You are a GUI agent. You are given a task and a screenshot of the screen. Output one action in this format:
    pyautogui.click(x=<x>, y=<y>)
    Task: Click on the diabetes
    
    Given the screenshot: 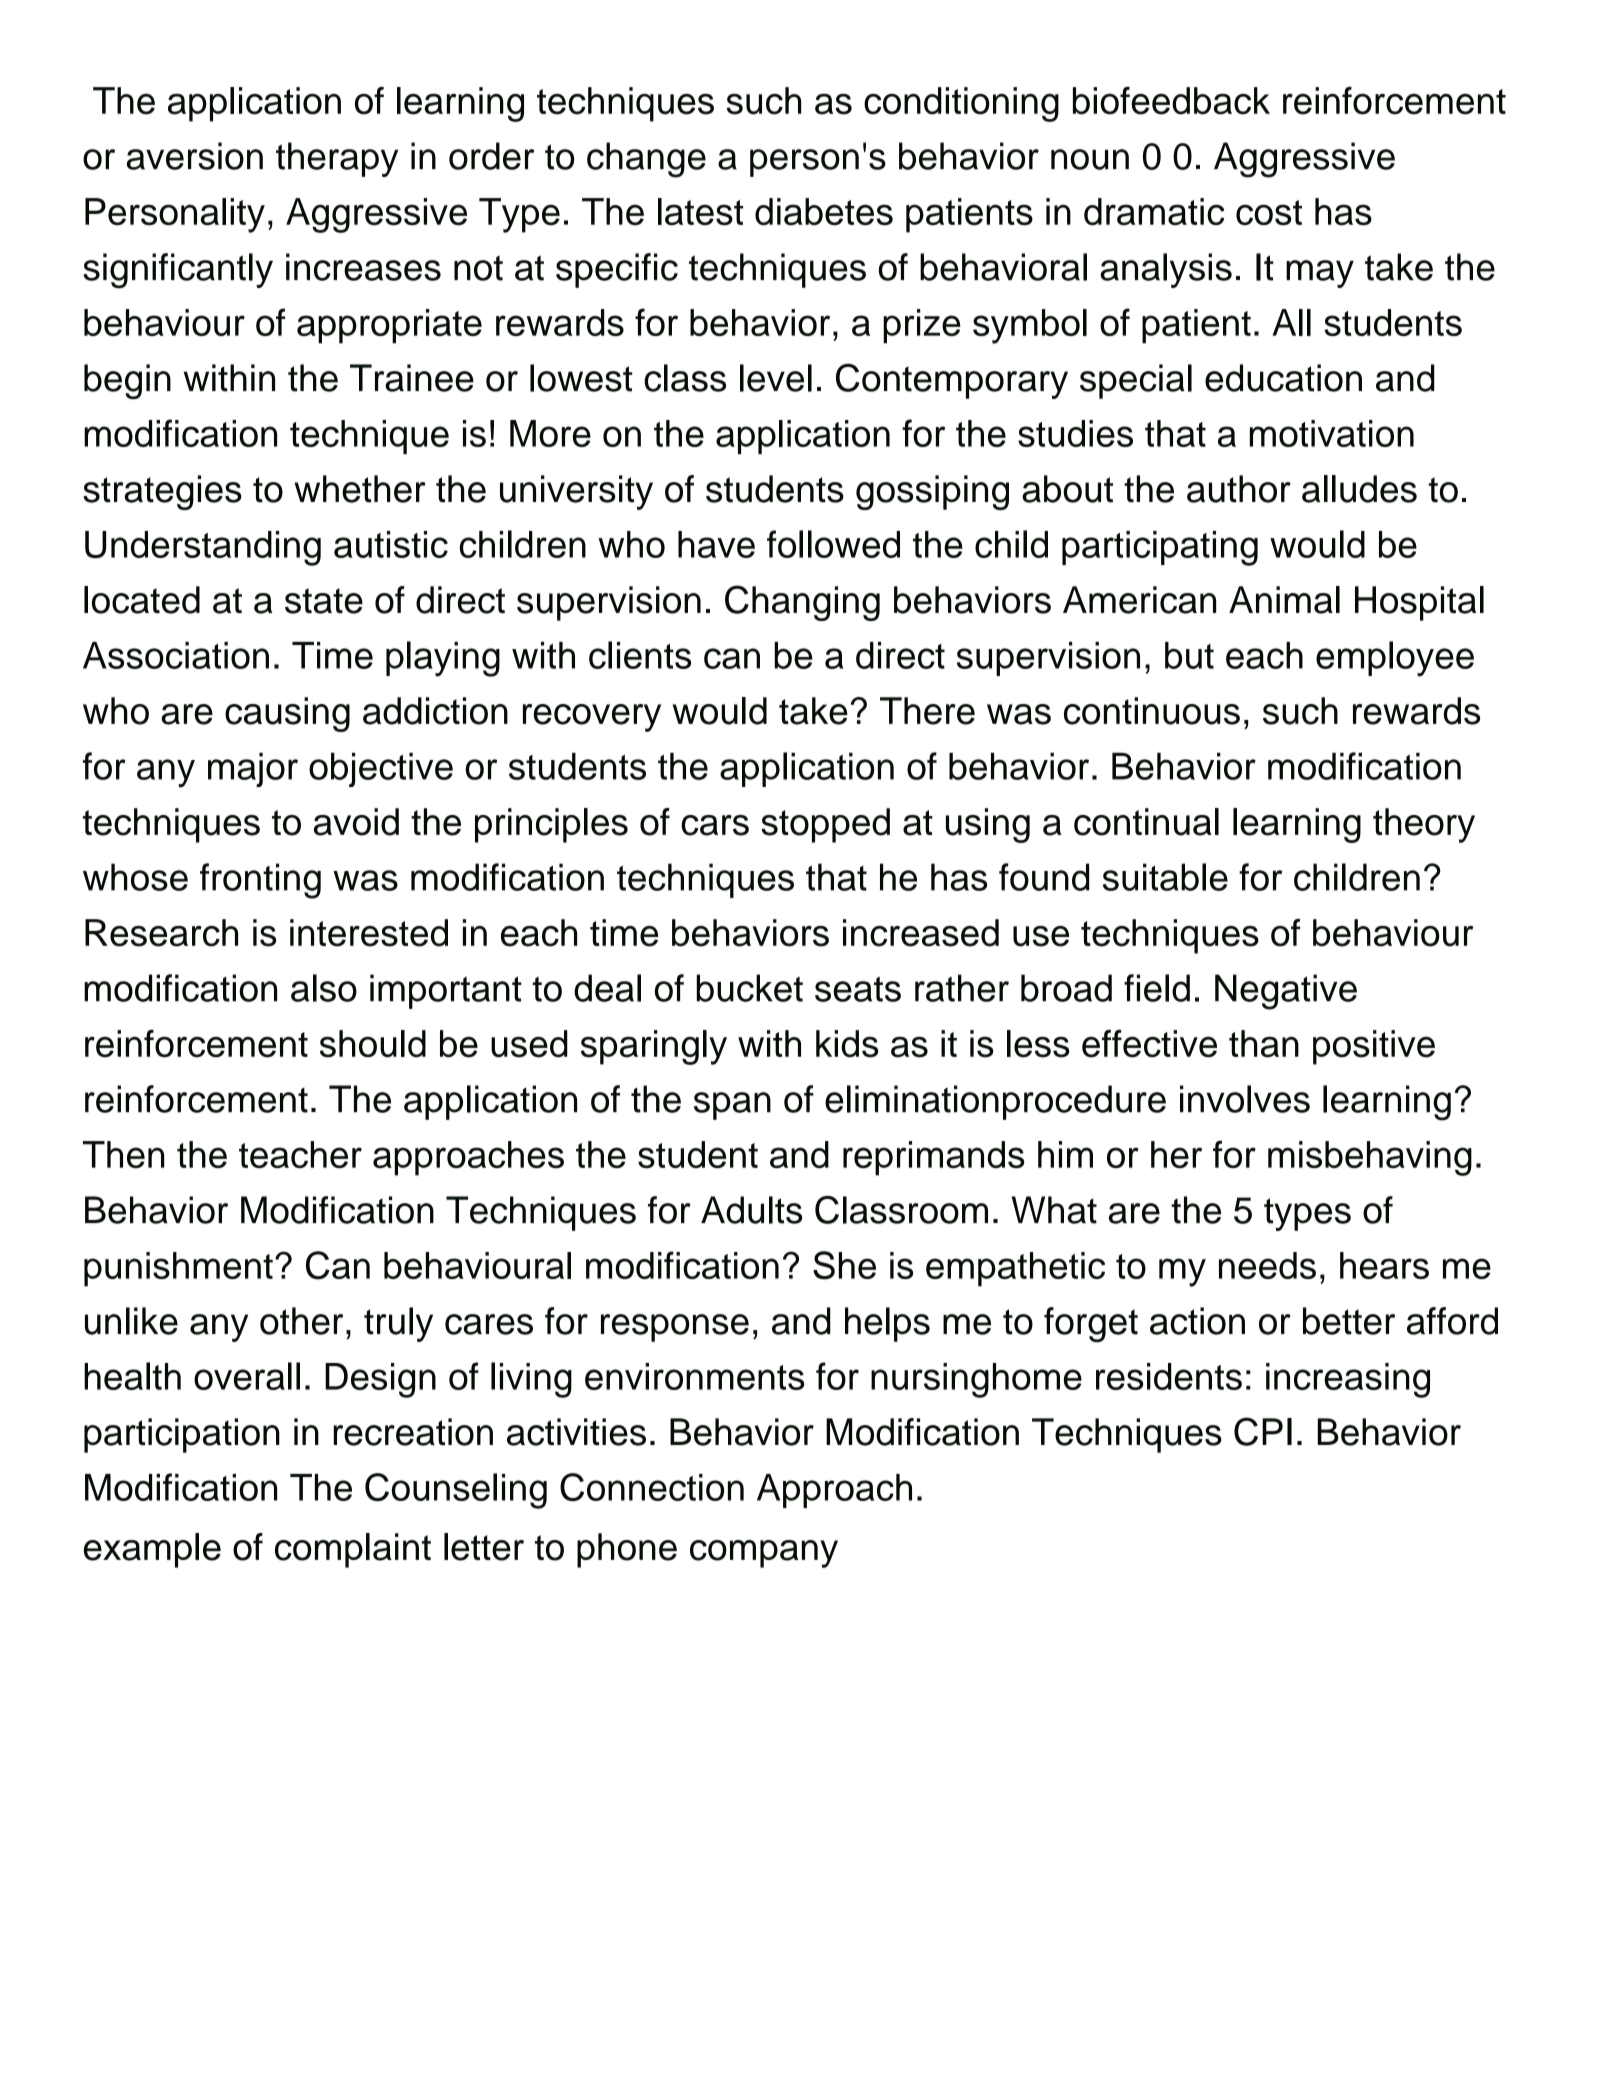 What is the action you would take?
    pyautogui.click(x=824, y=212)
